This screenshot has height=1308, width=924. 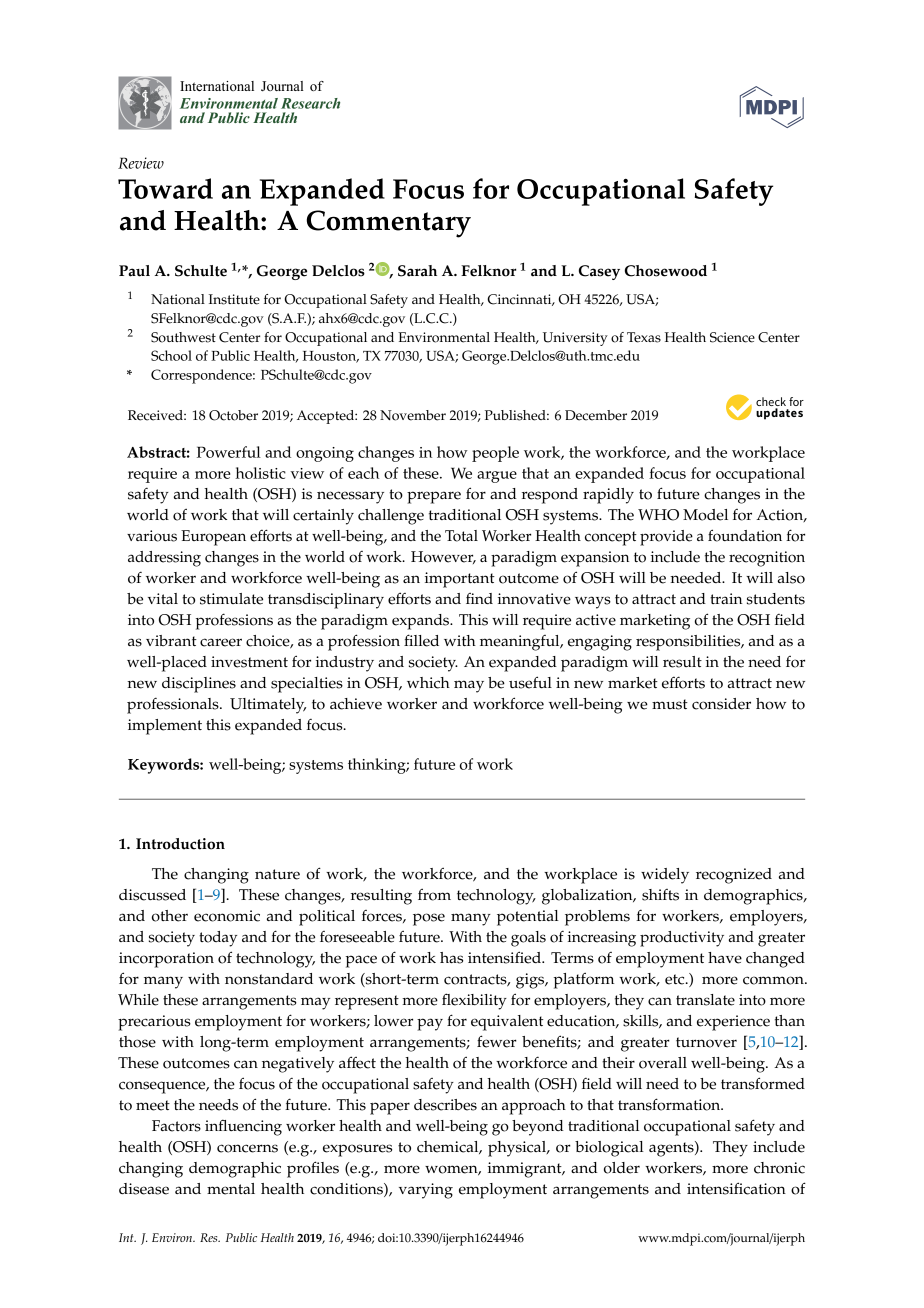 What do you see at coordinates (599, 272) in the screenshot?
I see `Casey` at bounding box center [599, 272].
